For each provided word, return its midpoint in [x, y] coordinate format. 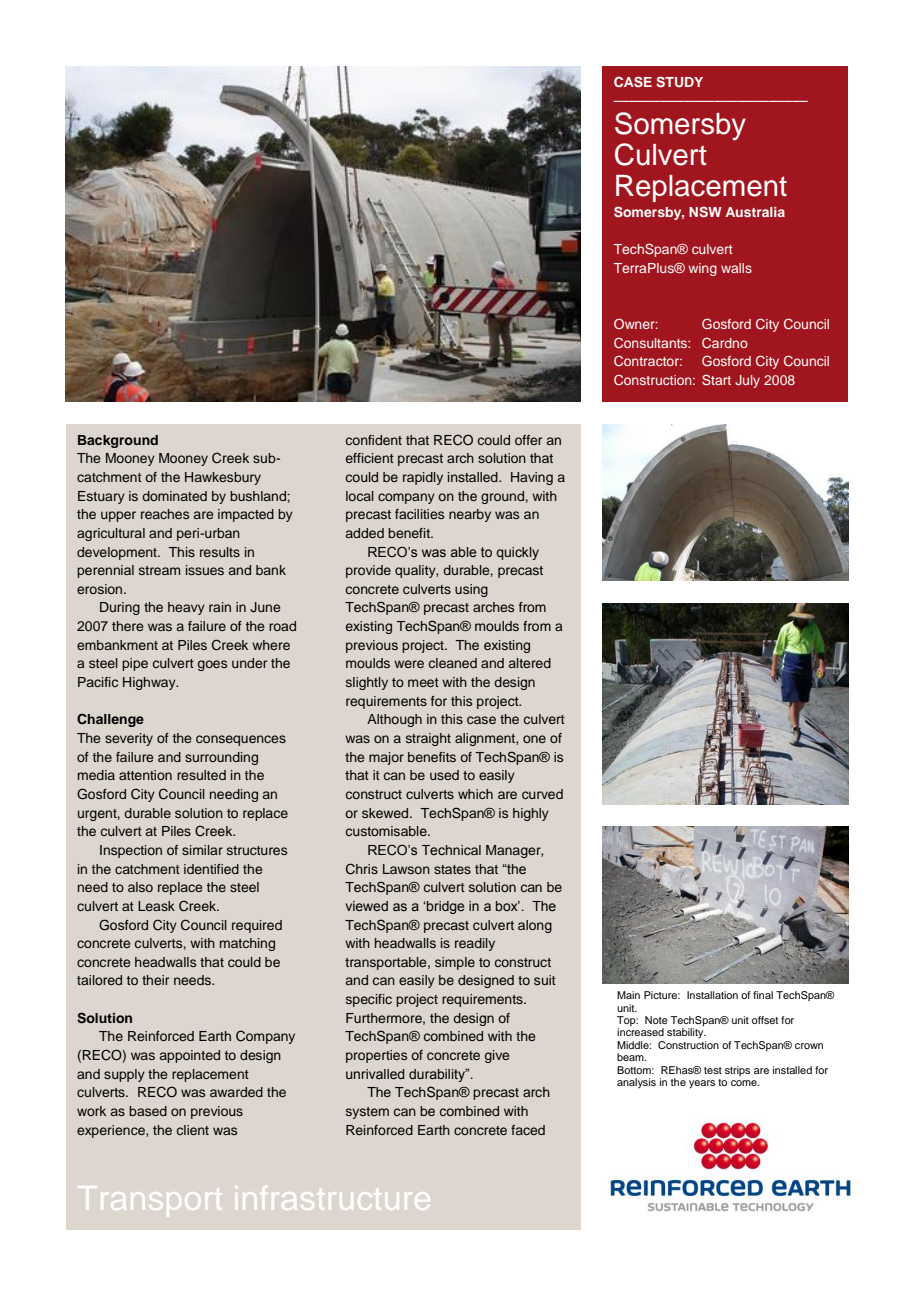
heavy [186, 608]
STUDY [679, 82]
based [148, 1111]
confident [374, 440]
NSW [705, 212]
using [471, 590]
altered [530, 663]
